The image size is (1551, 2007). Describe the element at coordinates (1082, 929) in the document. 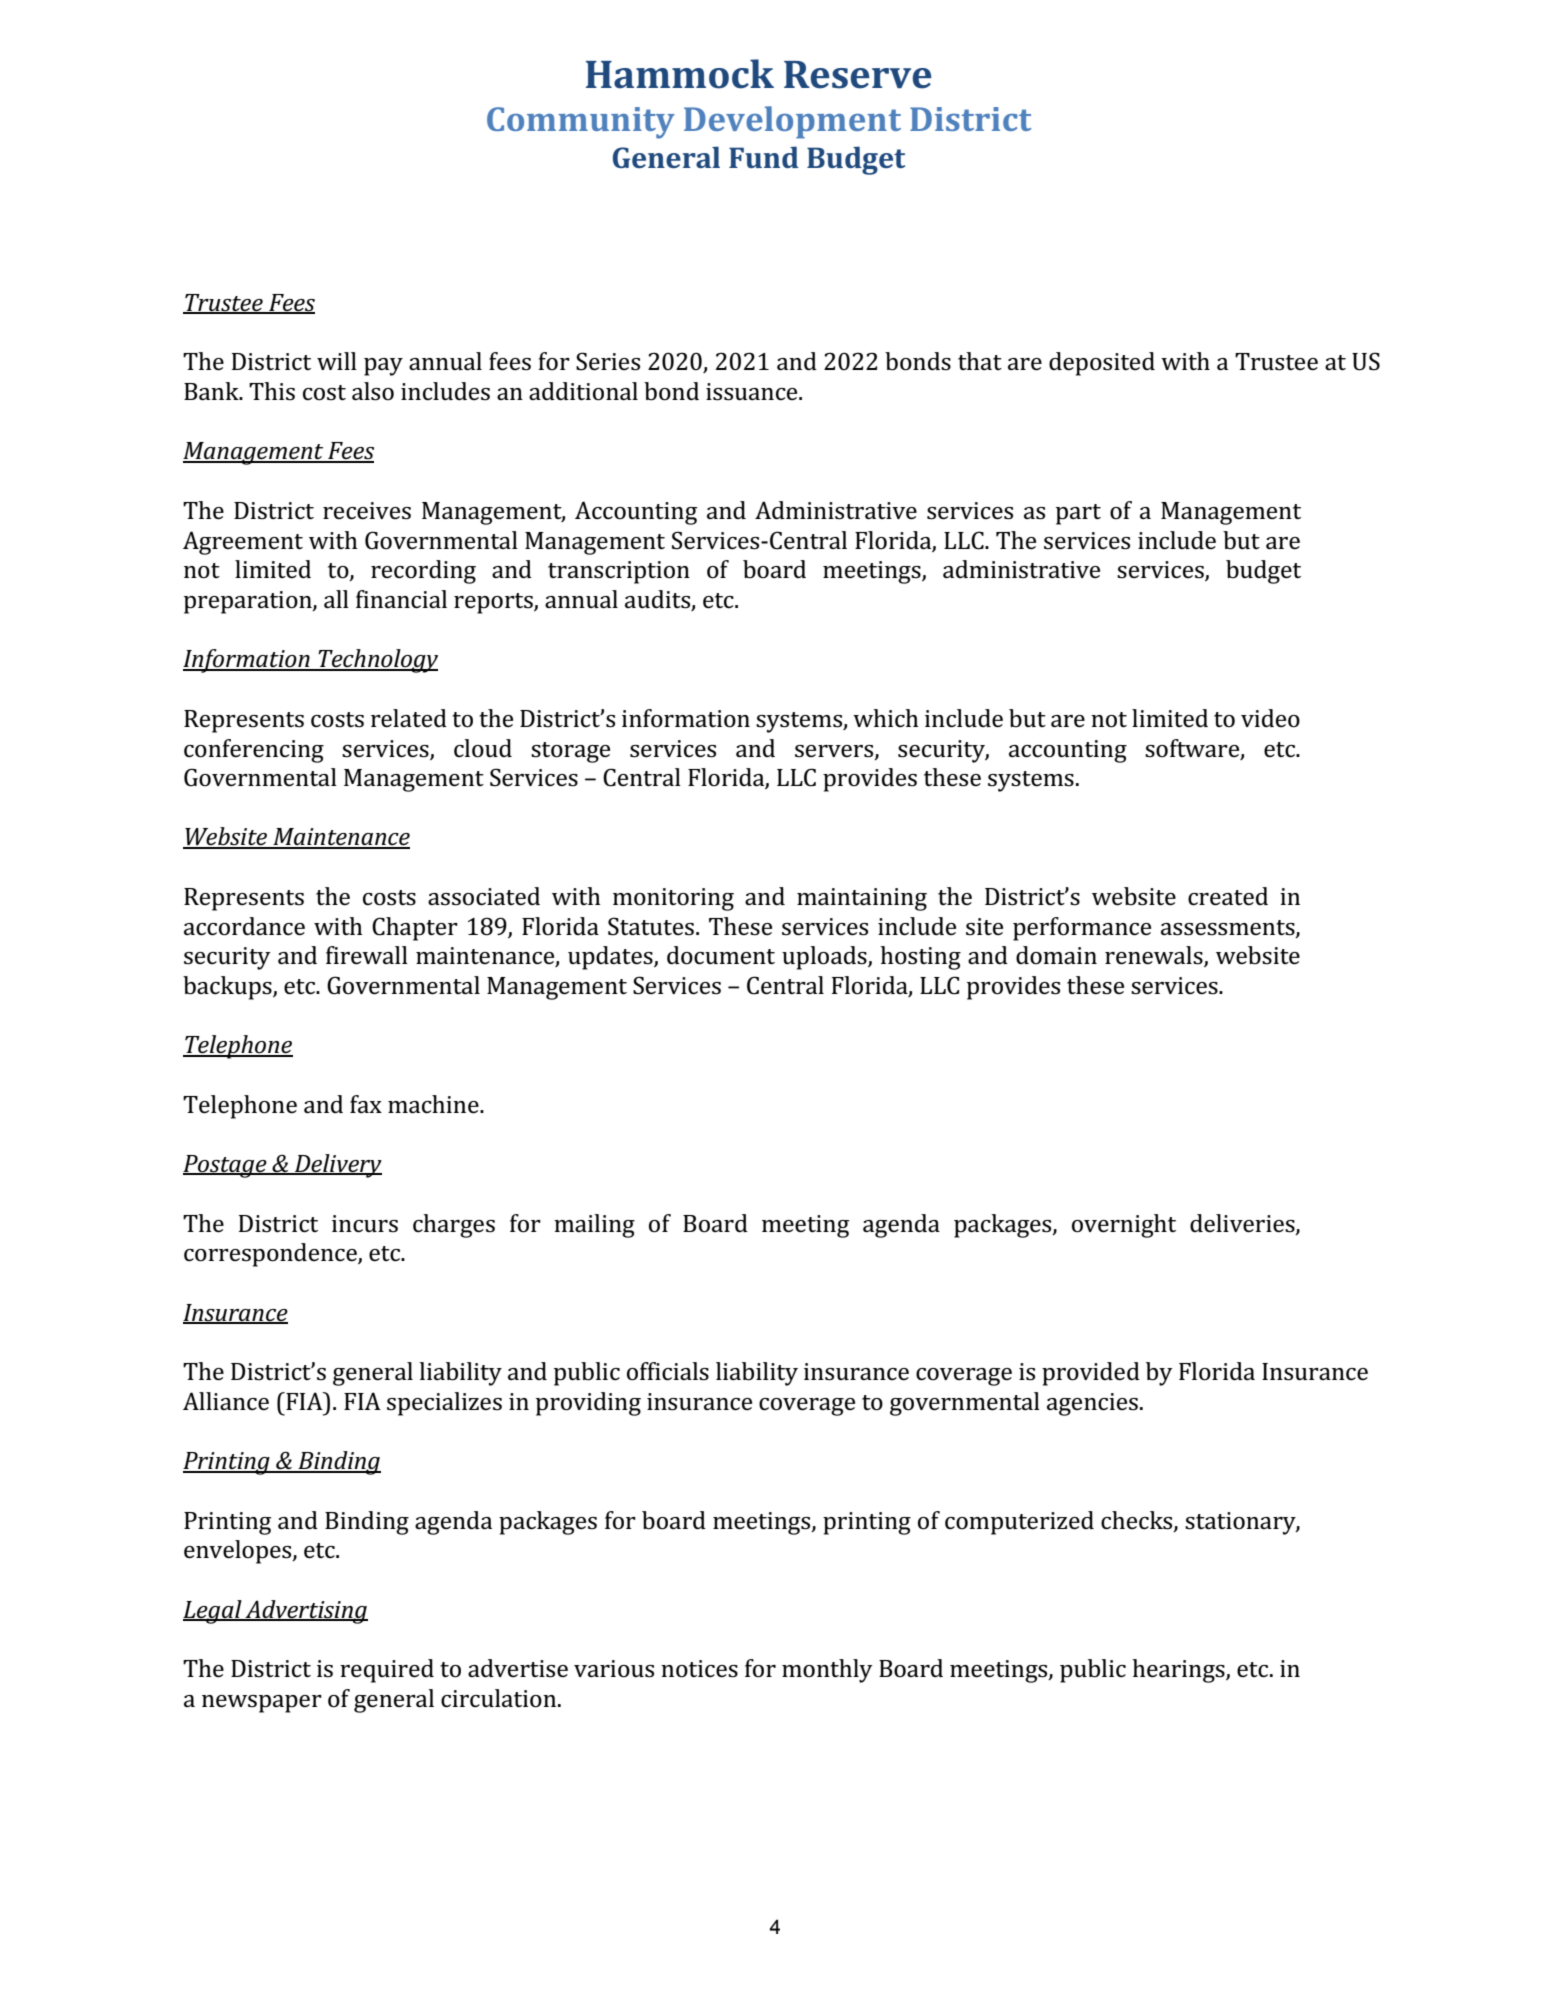

I see `performance` at that location.
